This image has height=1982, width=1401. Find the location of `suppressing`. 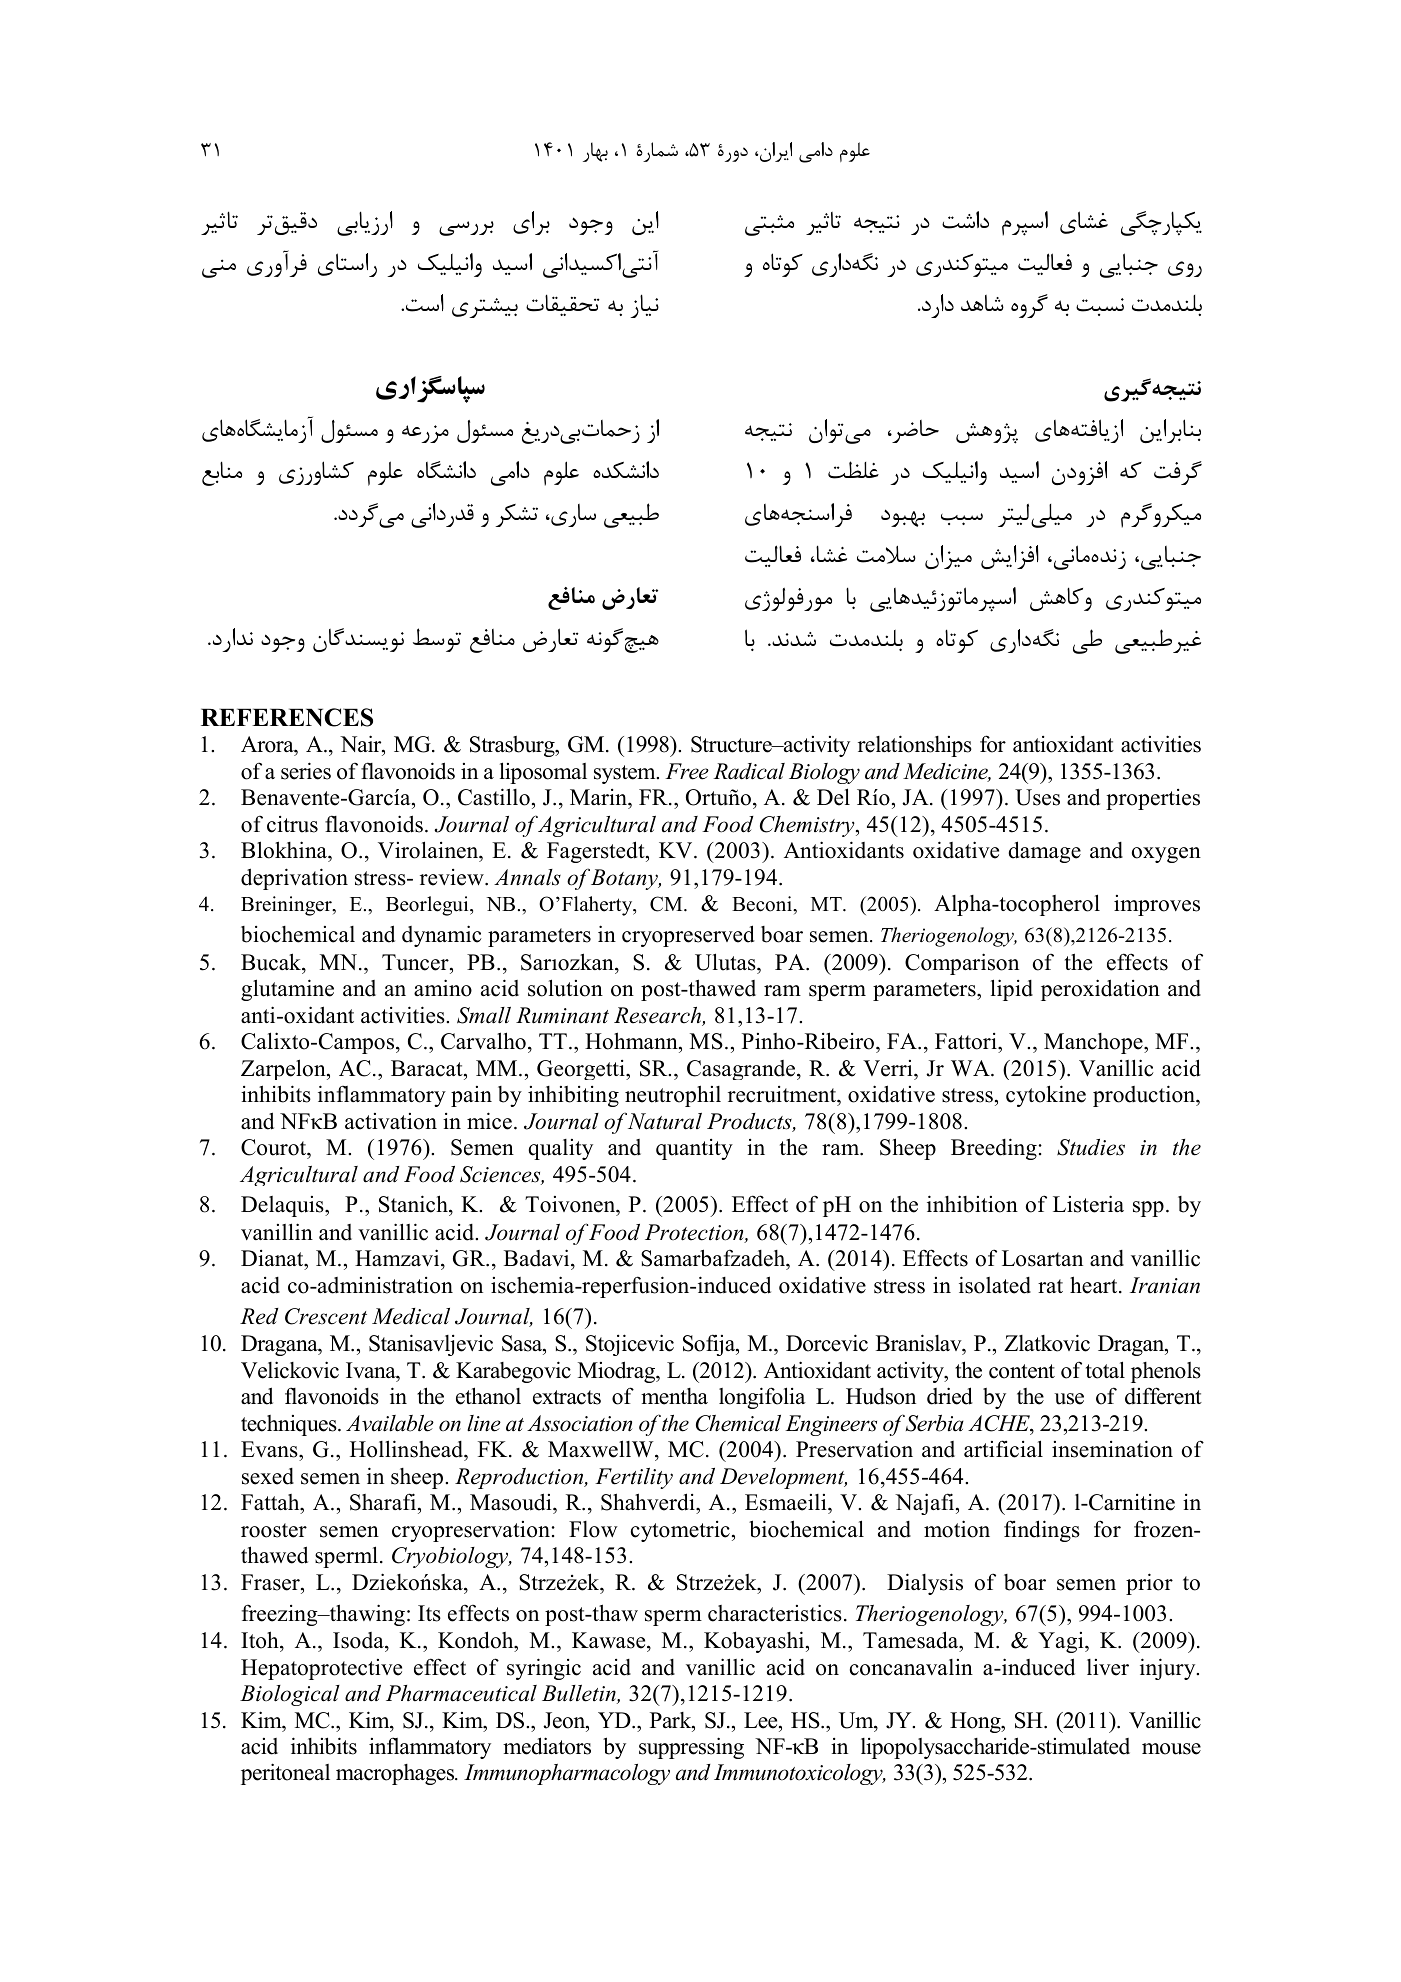

suppressing is located at coordinates (691, 1748).
